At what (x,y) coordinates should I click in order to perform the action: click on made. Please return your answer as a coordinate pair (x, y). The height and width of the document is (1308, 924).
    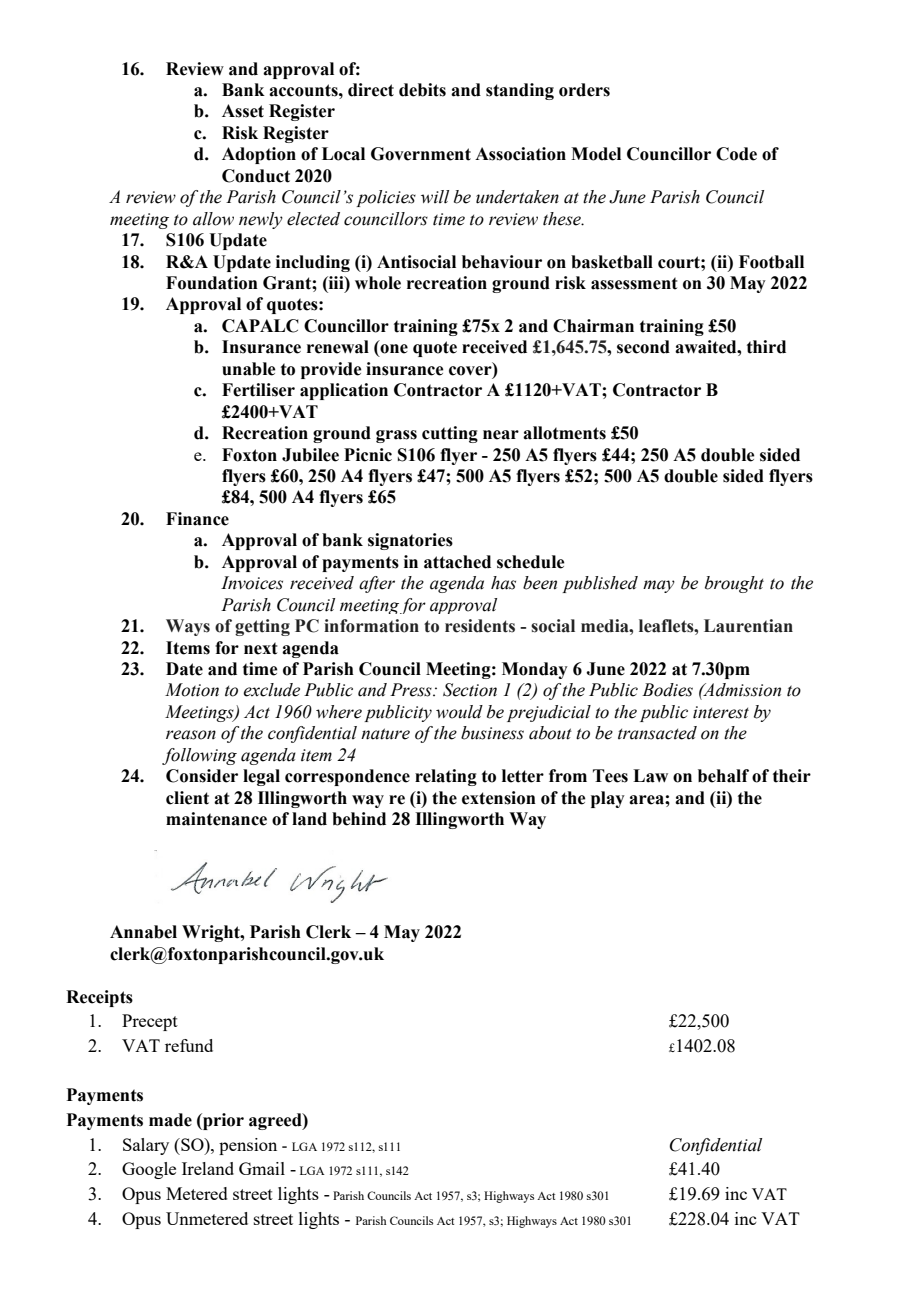
    Looking at the image, I should click on (170, 1120).
